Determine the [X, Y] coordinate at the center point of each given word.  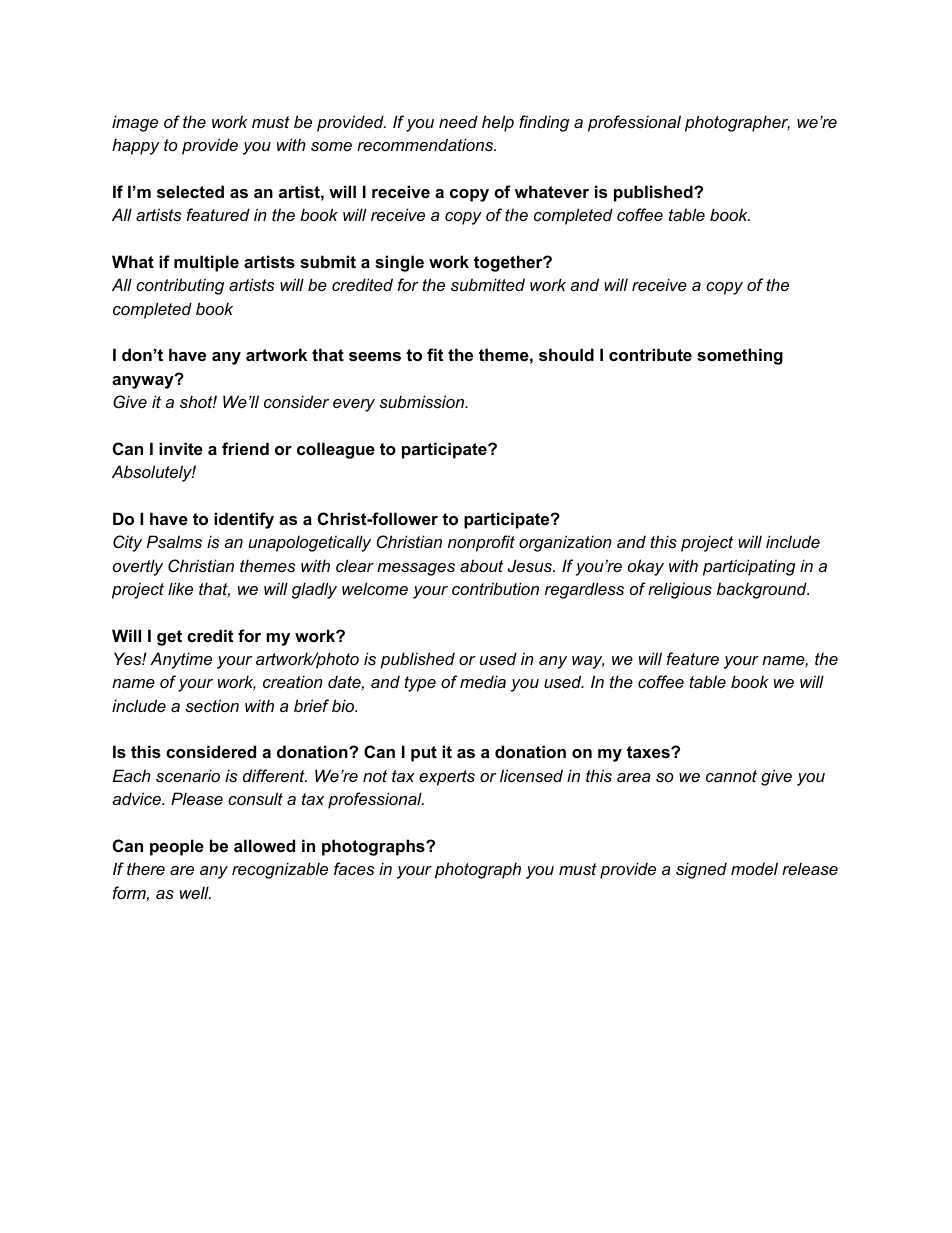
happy [136, 146]
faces [354, 868]
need [458, 121]
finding [544, 123]
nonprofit [481, 543]
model [754, 868]
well [195, 892]
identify [244, 520]
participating [749, 567]
